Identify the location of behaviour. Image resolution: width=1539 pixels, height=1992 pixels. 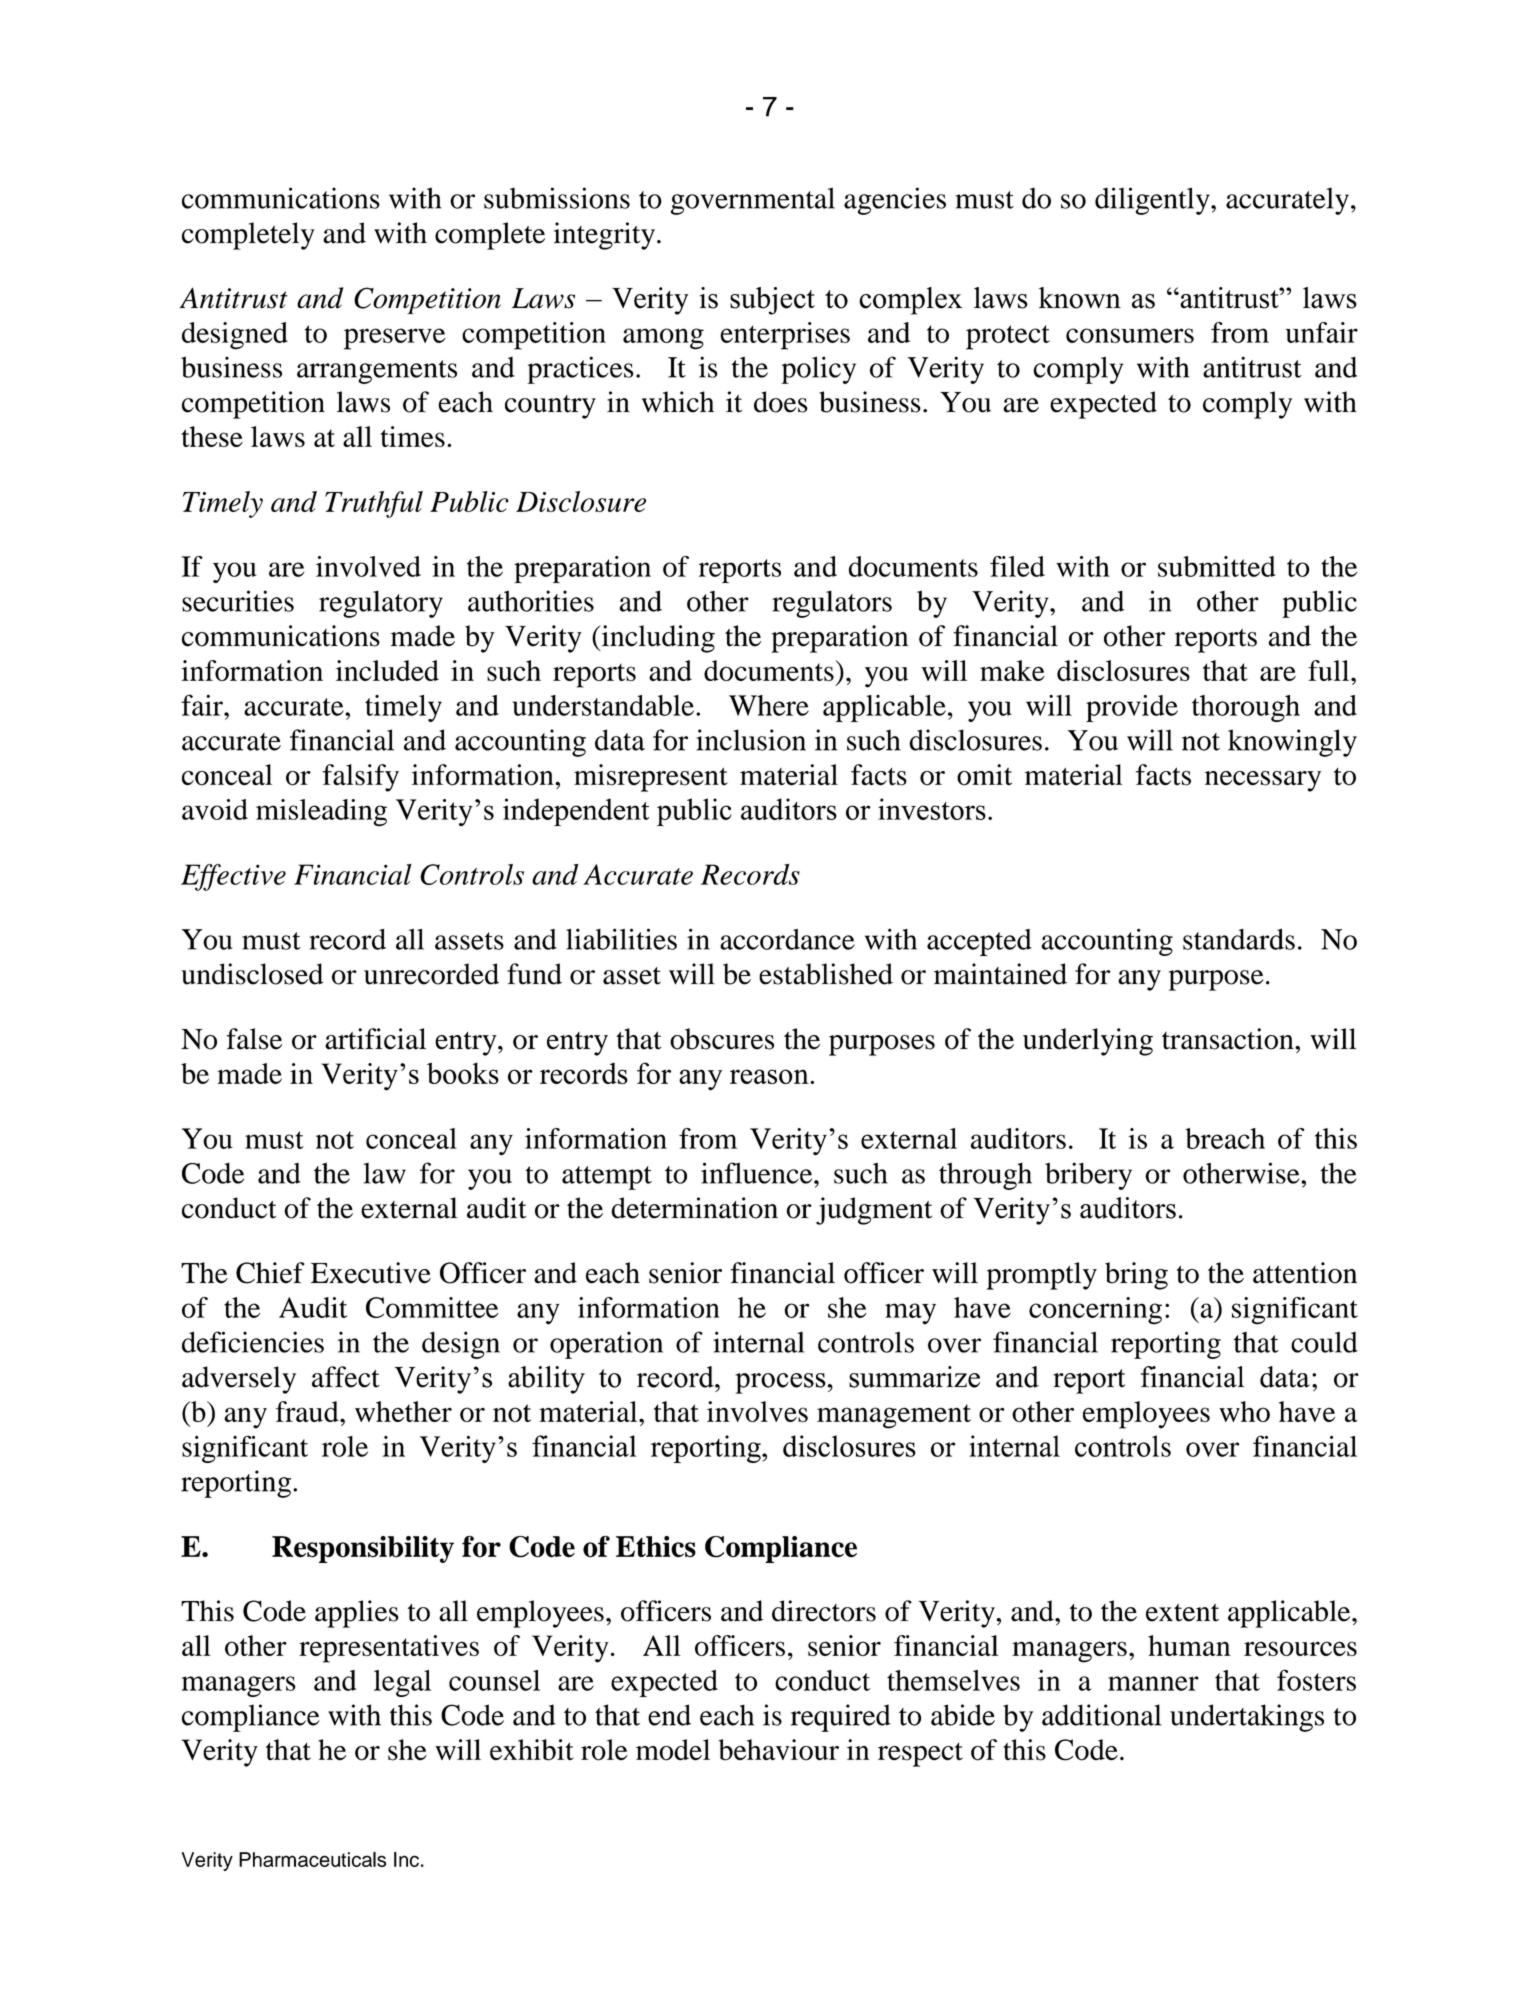
(778, 1750).
